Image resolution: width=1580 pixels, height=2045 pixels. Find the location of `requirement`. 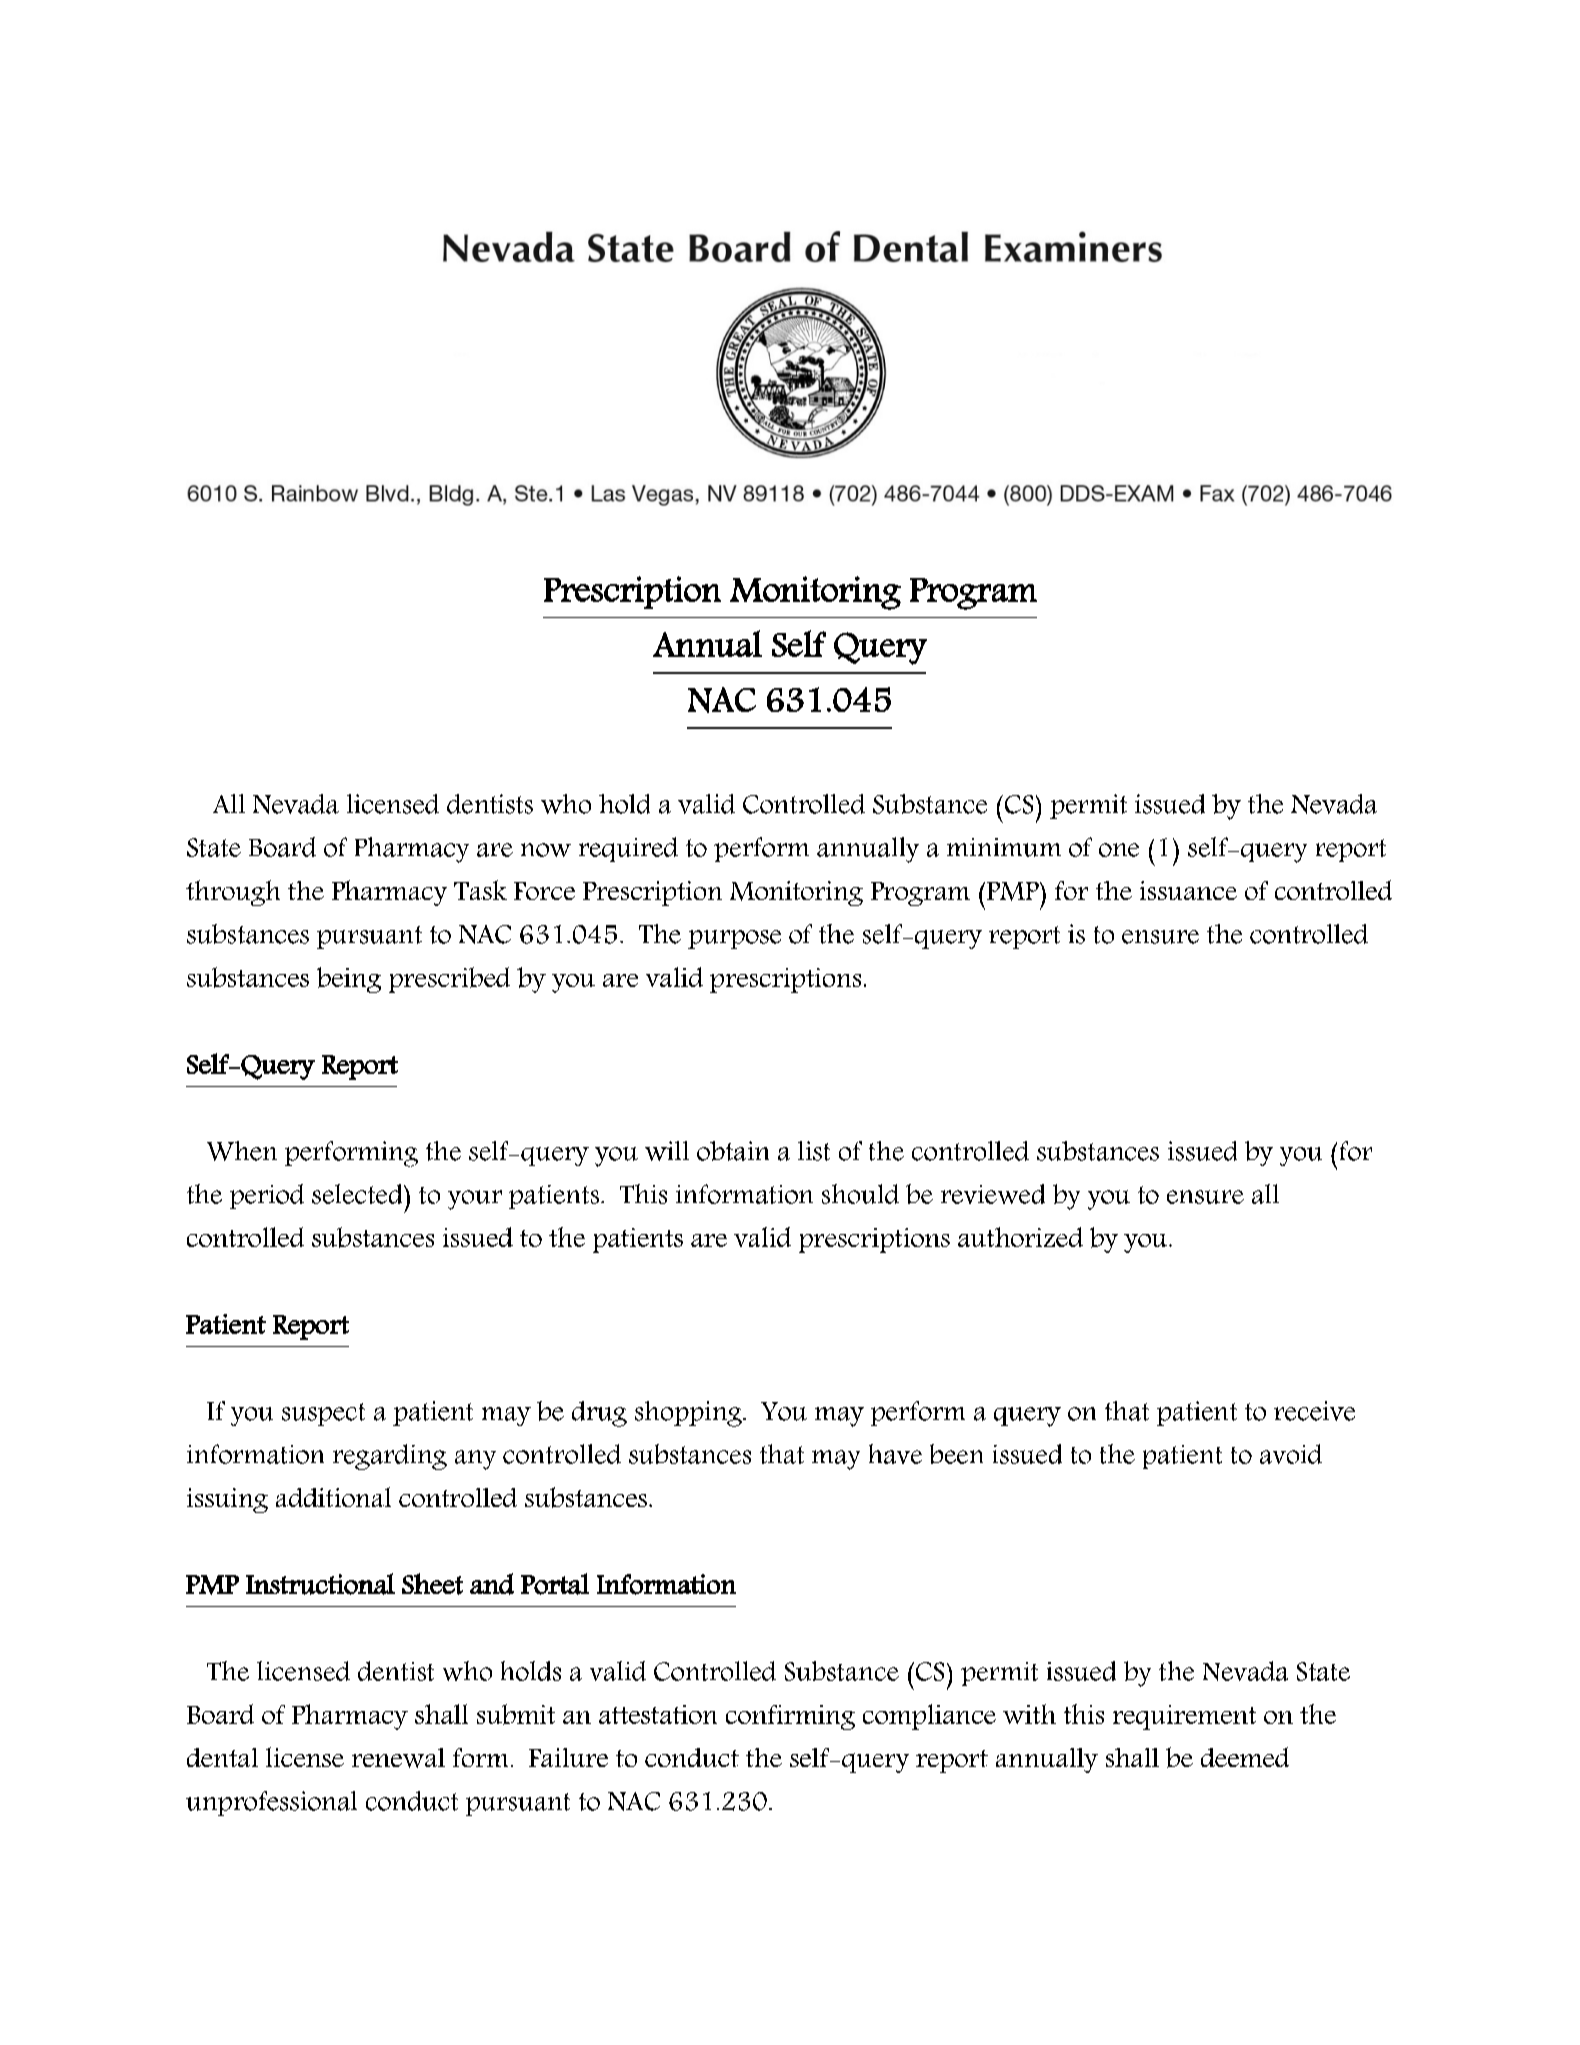

requirement is located at coordinates (1184, 1717).
